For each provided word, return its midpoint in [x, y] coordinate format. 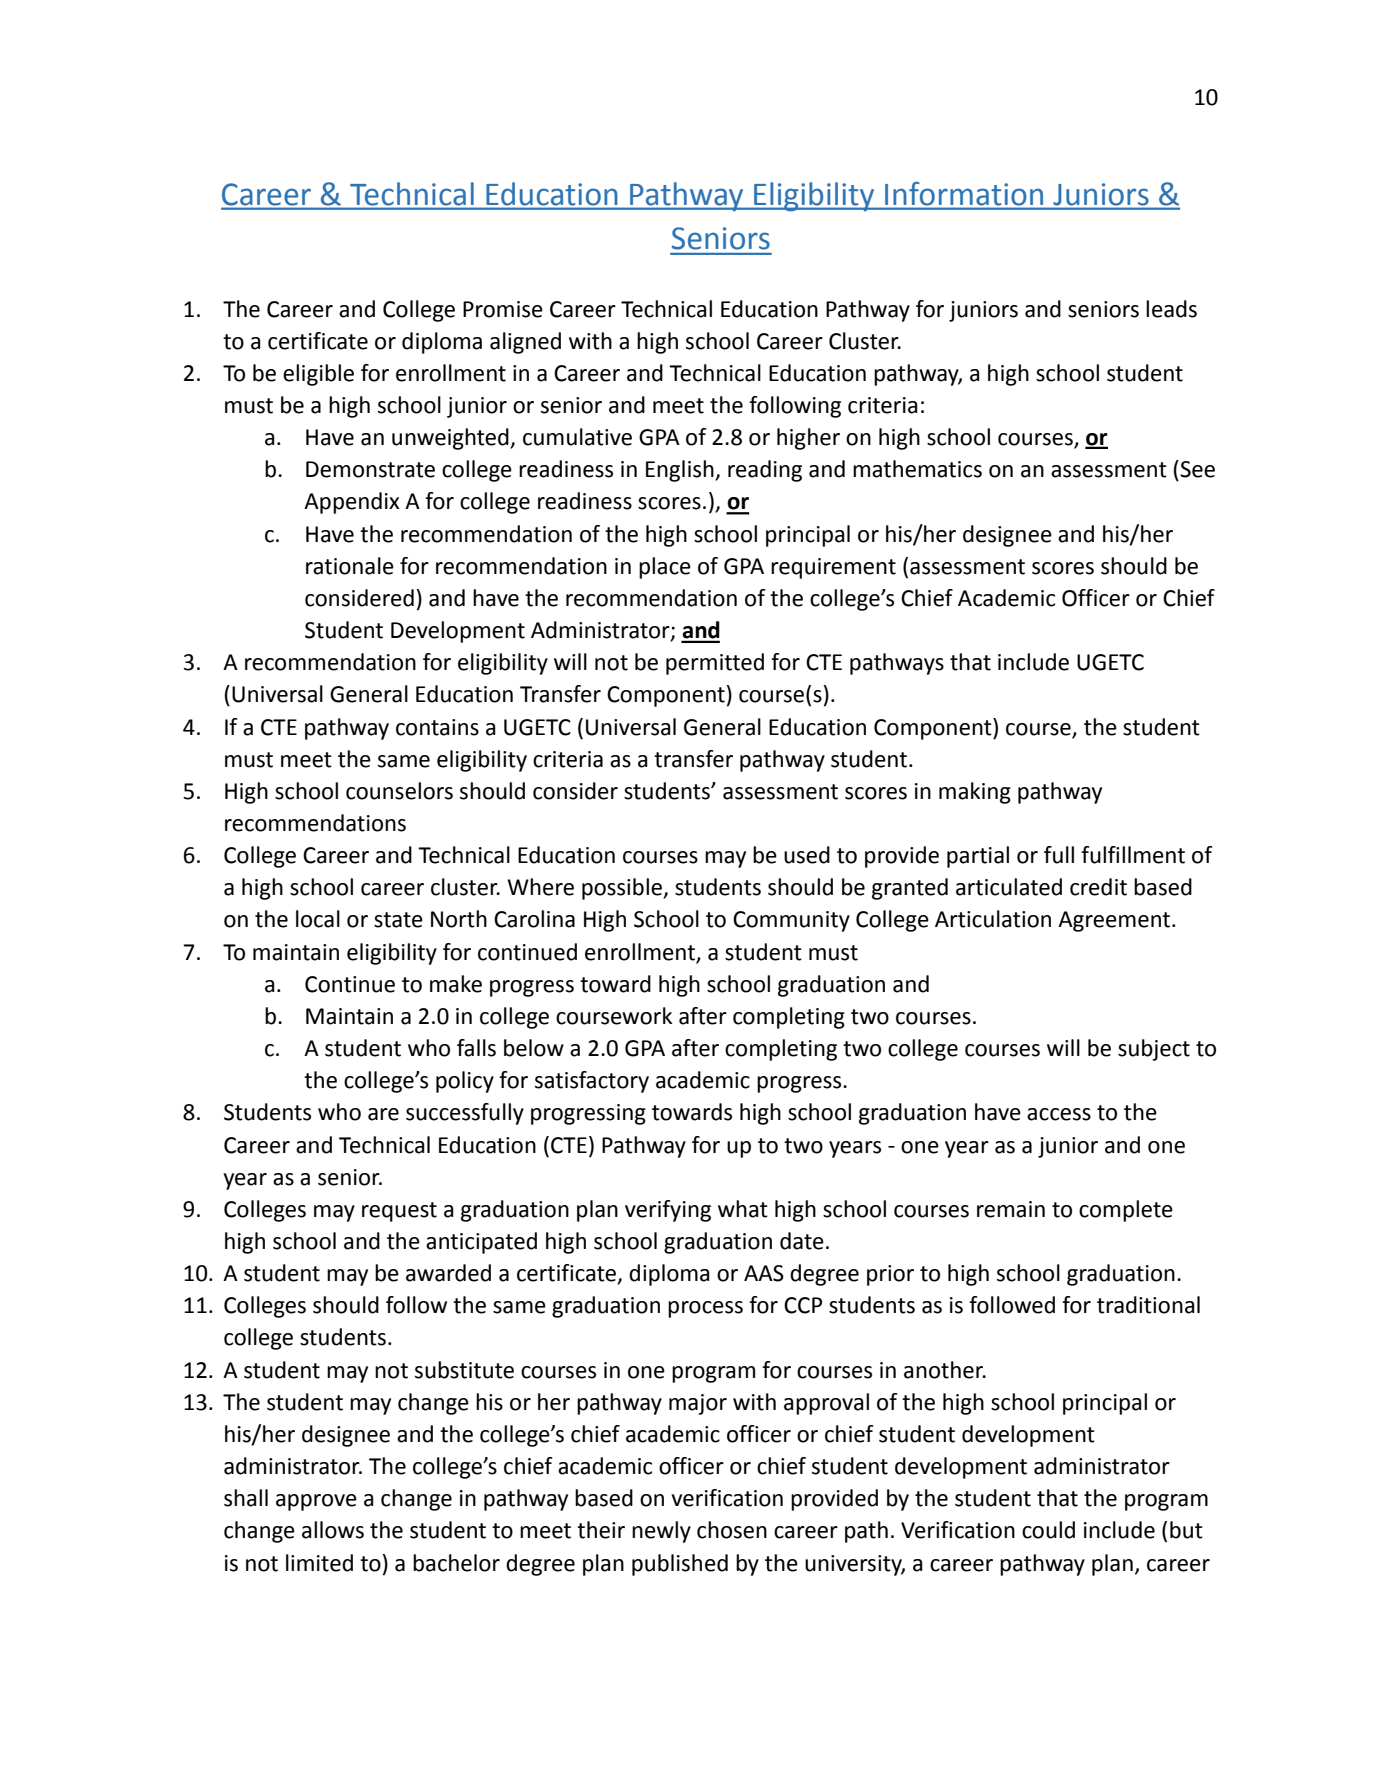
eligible [318, 375]
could [1048, 1530]
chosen [732, 1530]
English [681, 471]
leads [1171, 309]
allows [333, 1530]
